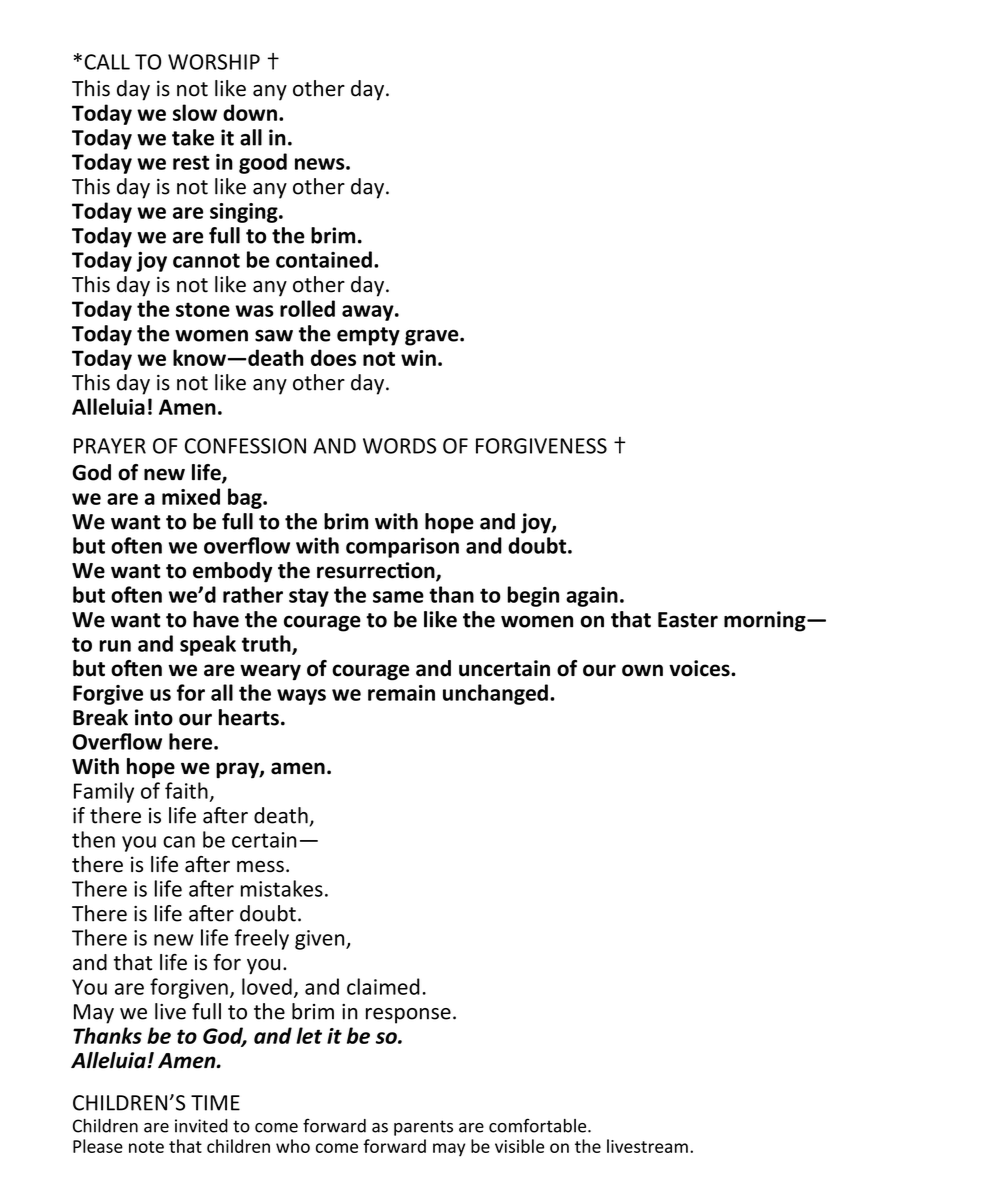  Describe the element at coordinates (433, 338) in the screenshot. I see `grave` at that location.
